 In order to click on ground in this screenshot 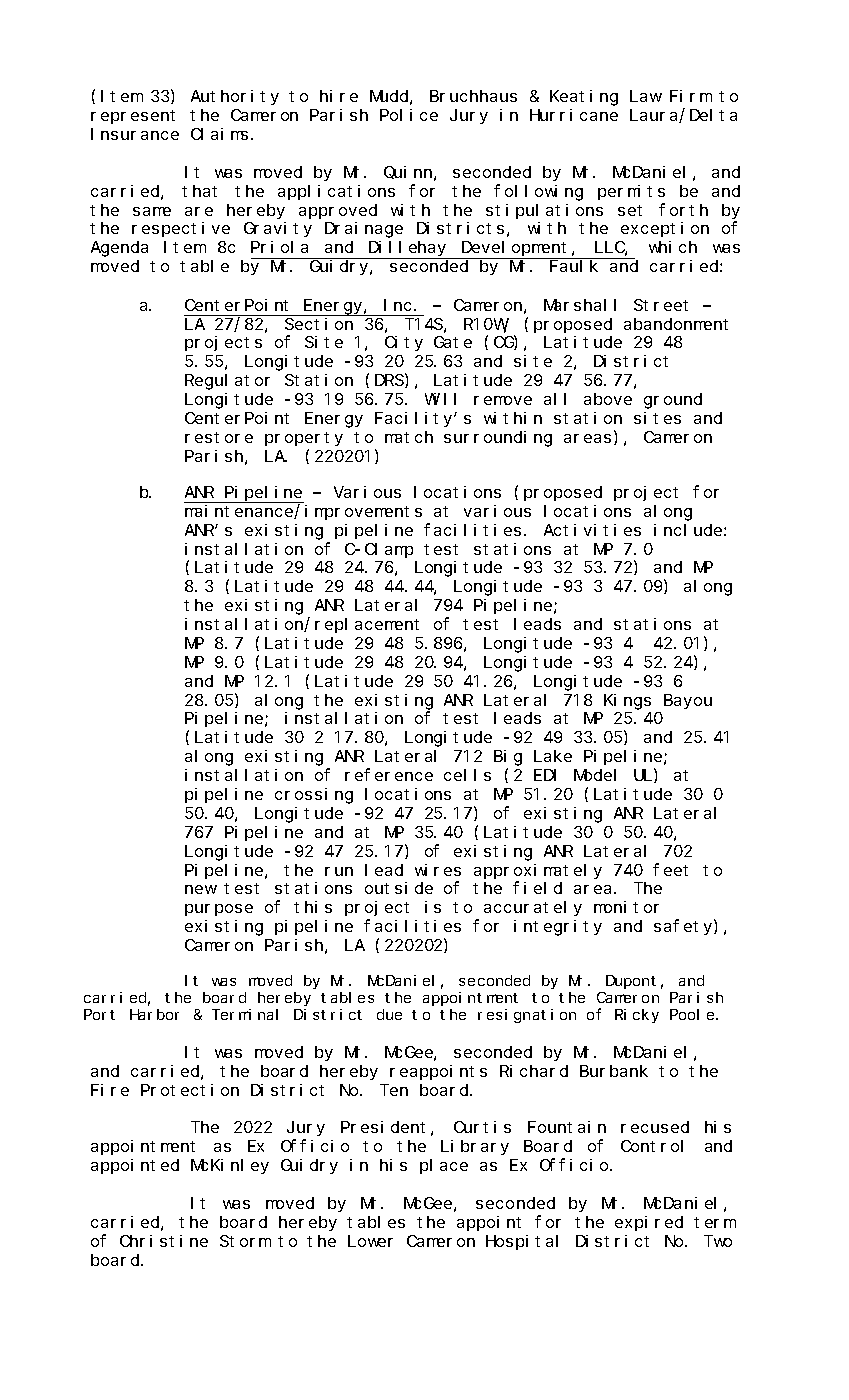, I will do `click(673, 401)`.
